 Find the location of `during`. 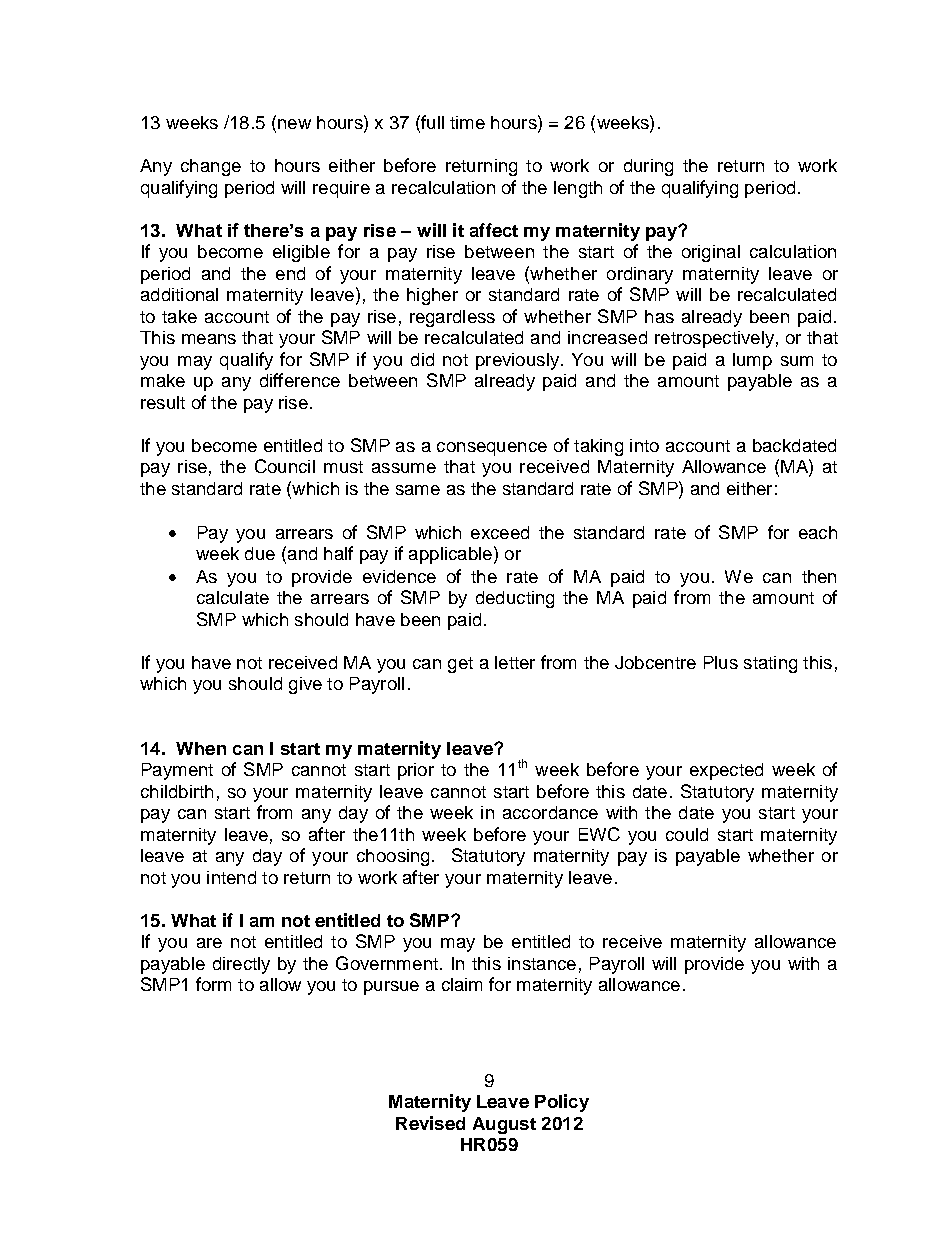

during is located at coordinates (648, 167).
